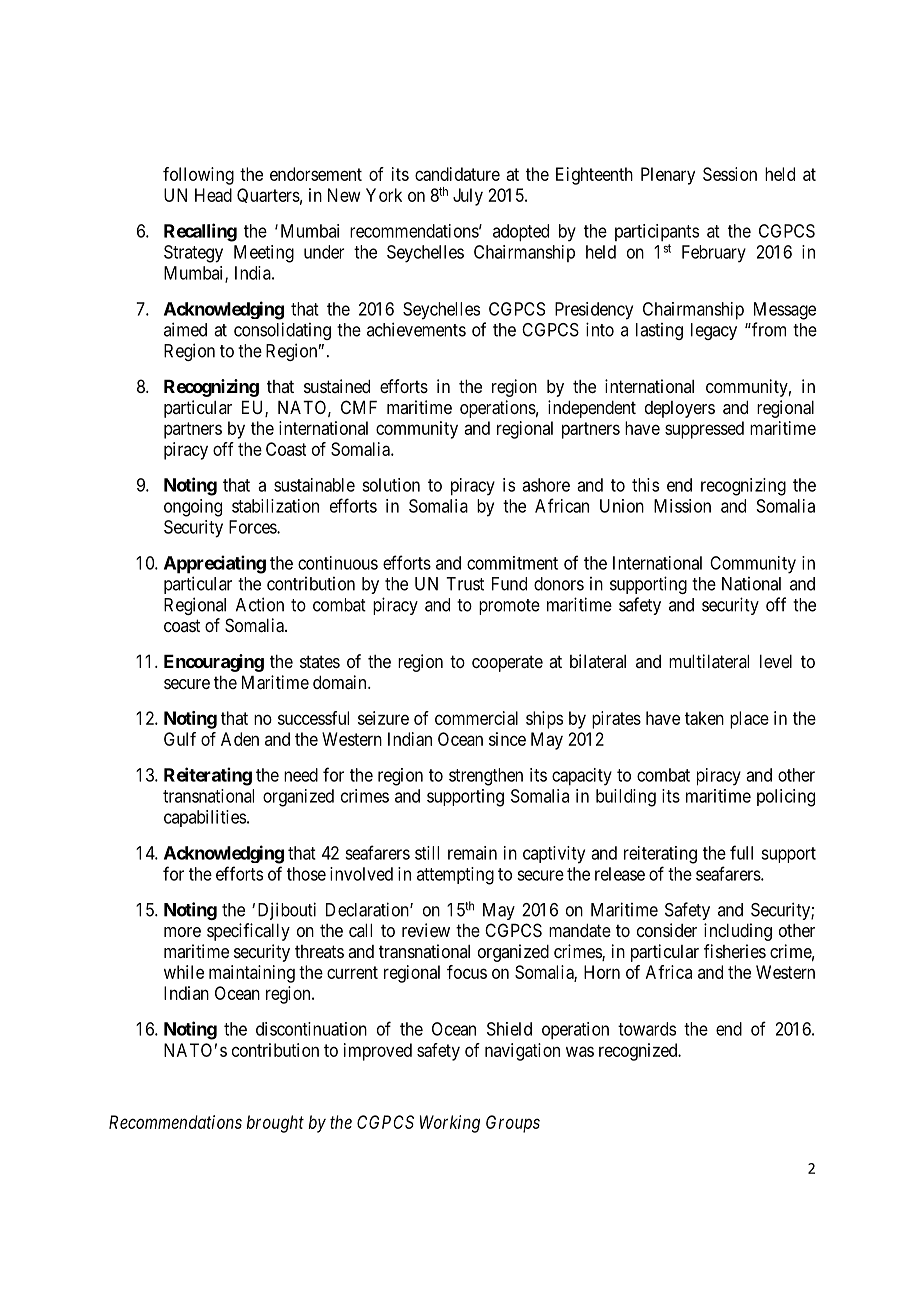  Describe the element at coordinates (741, 852) in the page. I see `full` at that location.
